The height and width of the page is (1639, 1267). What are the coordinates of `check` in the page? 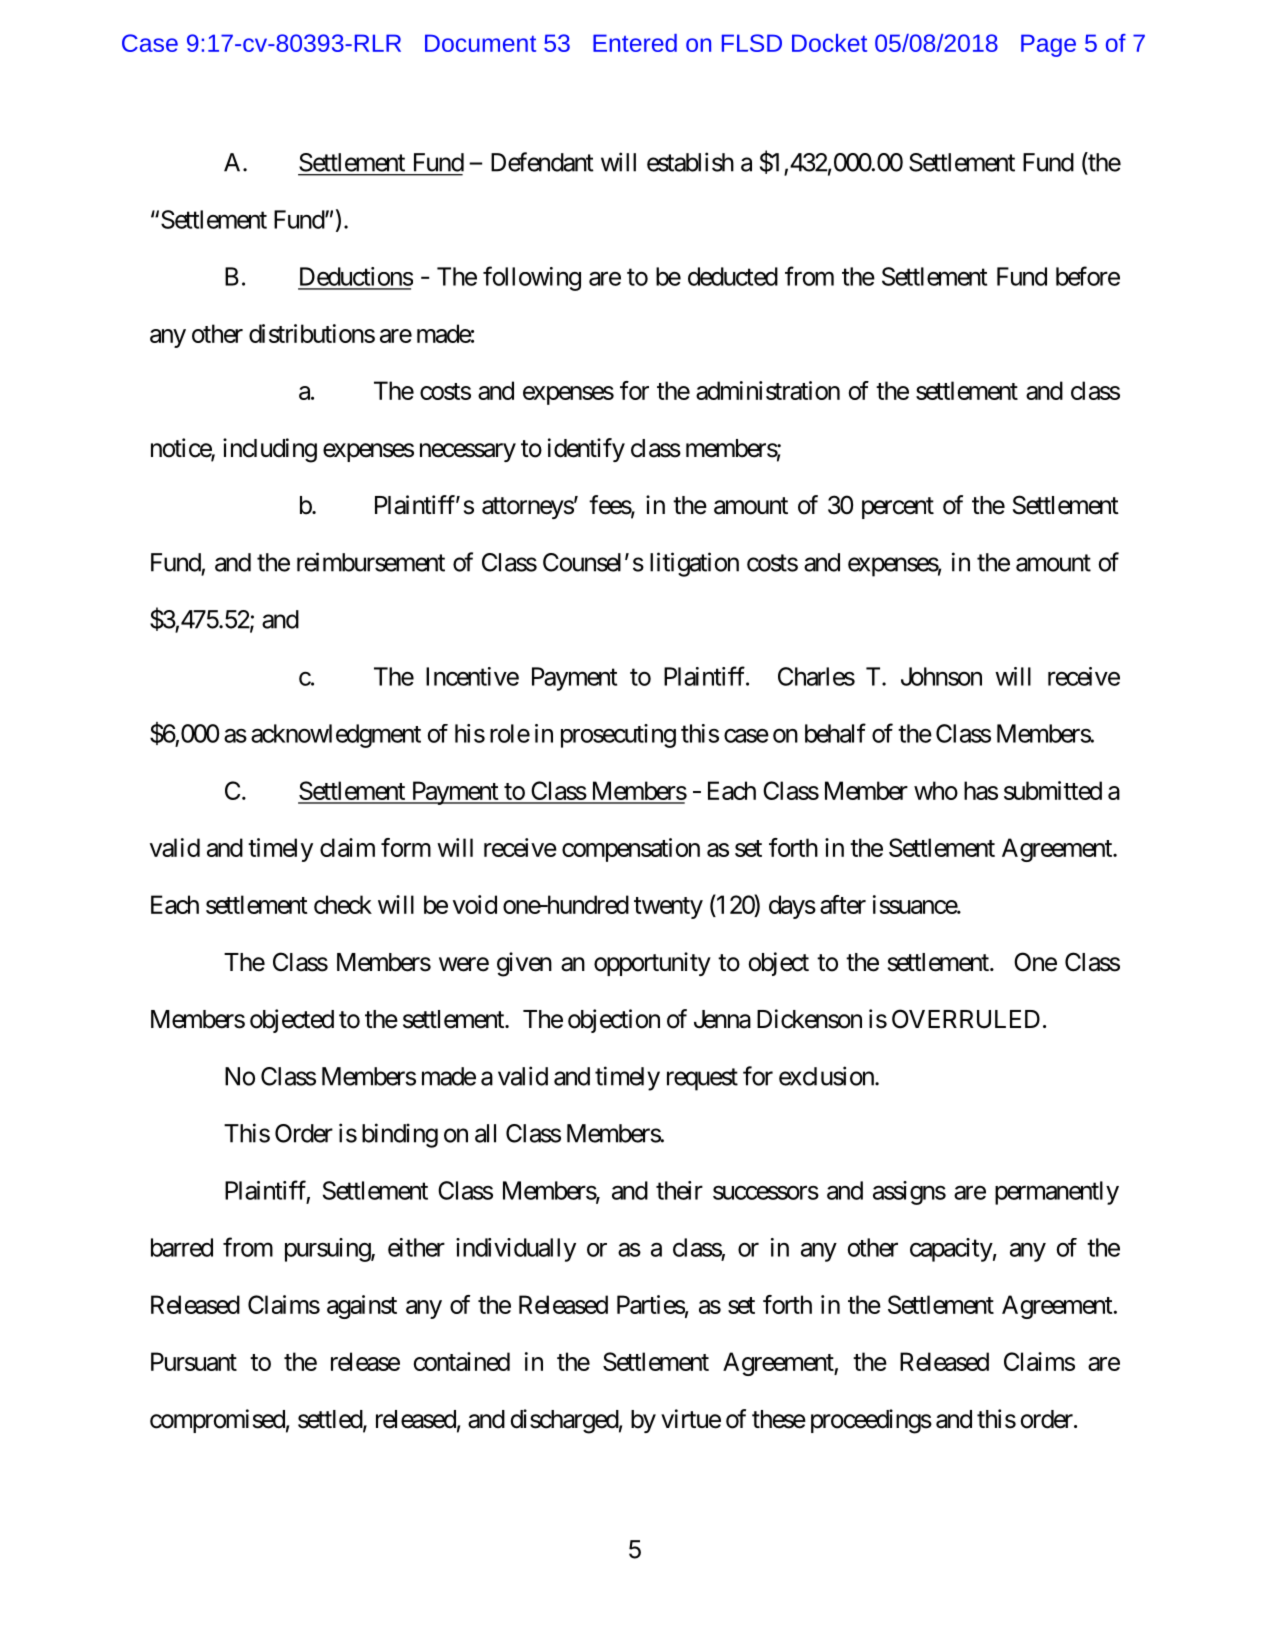 It's located at (343, 904).
